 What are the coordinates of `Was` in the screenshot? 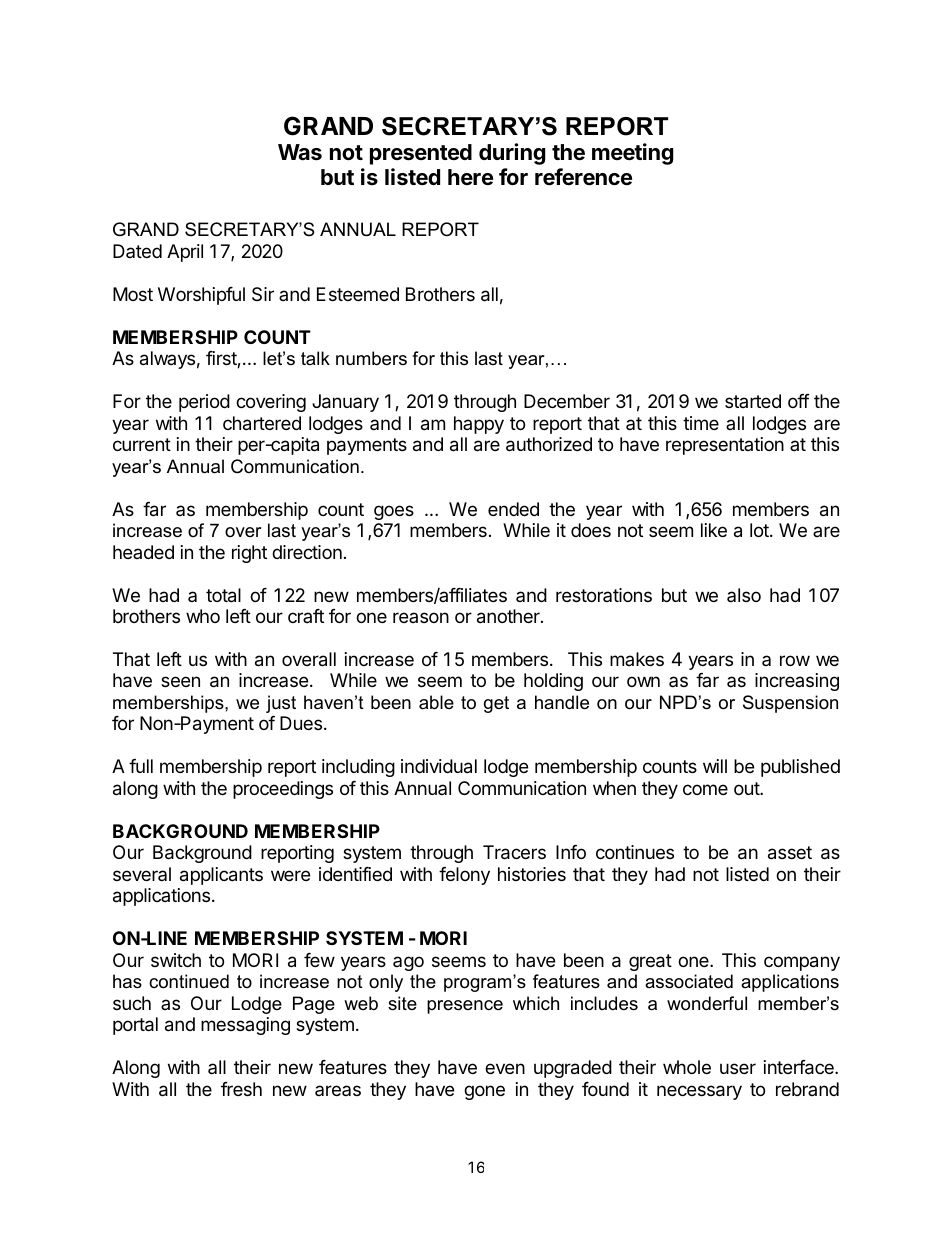 It's located at (300, 152).
